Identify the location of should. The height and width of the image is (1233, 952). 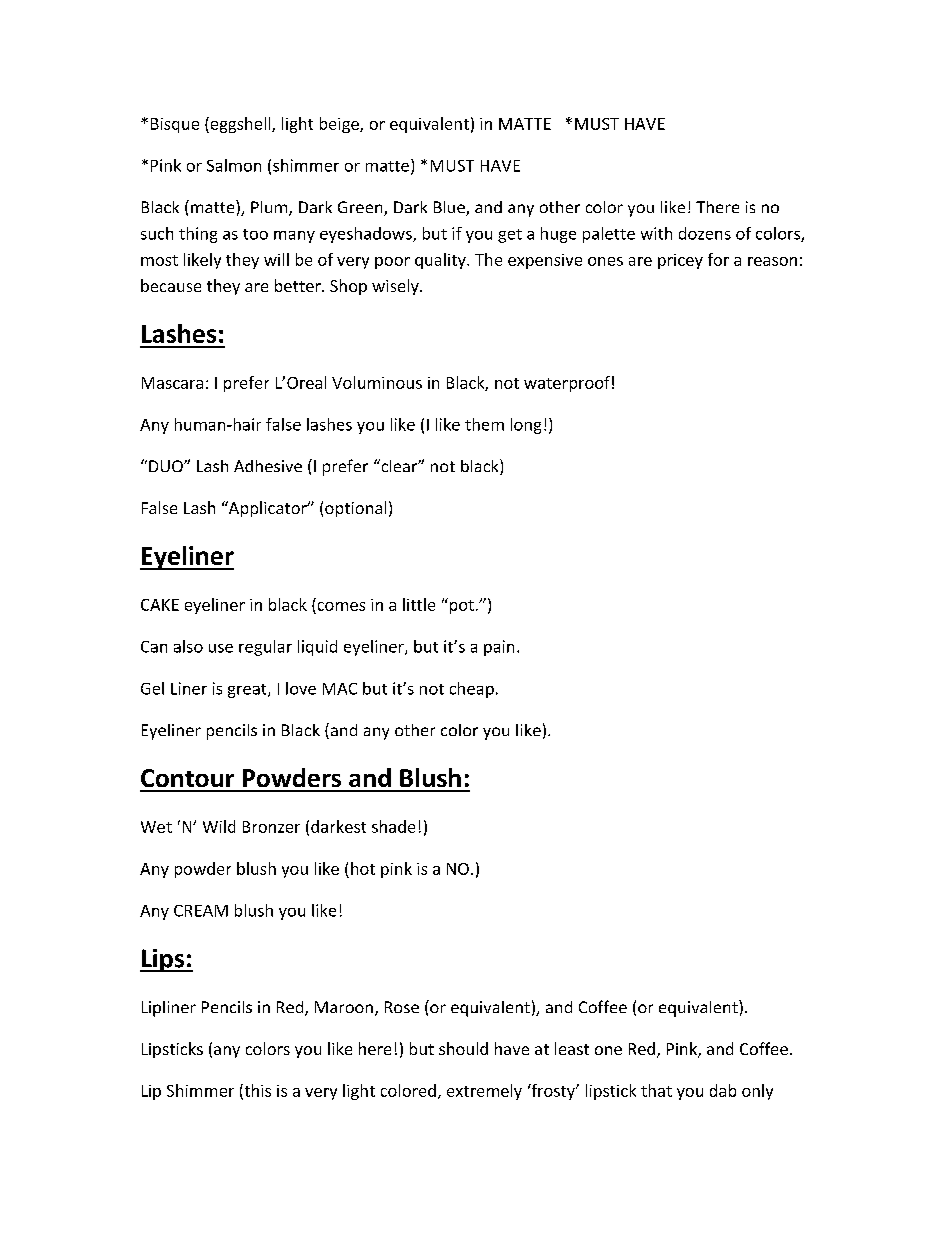
(463, 1048).
